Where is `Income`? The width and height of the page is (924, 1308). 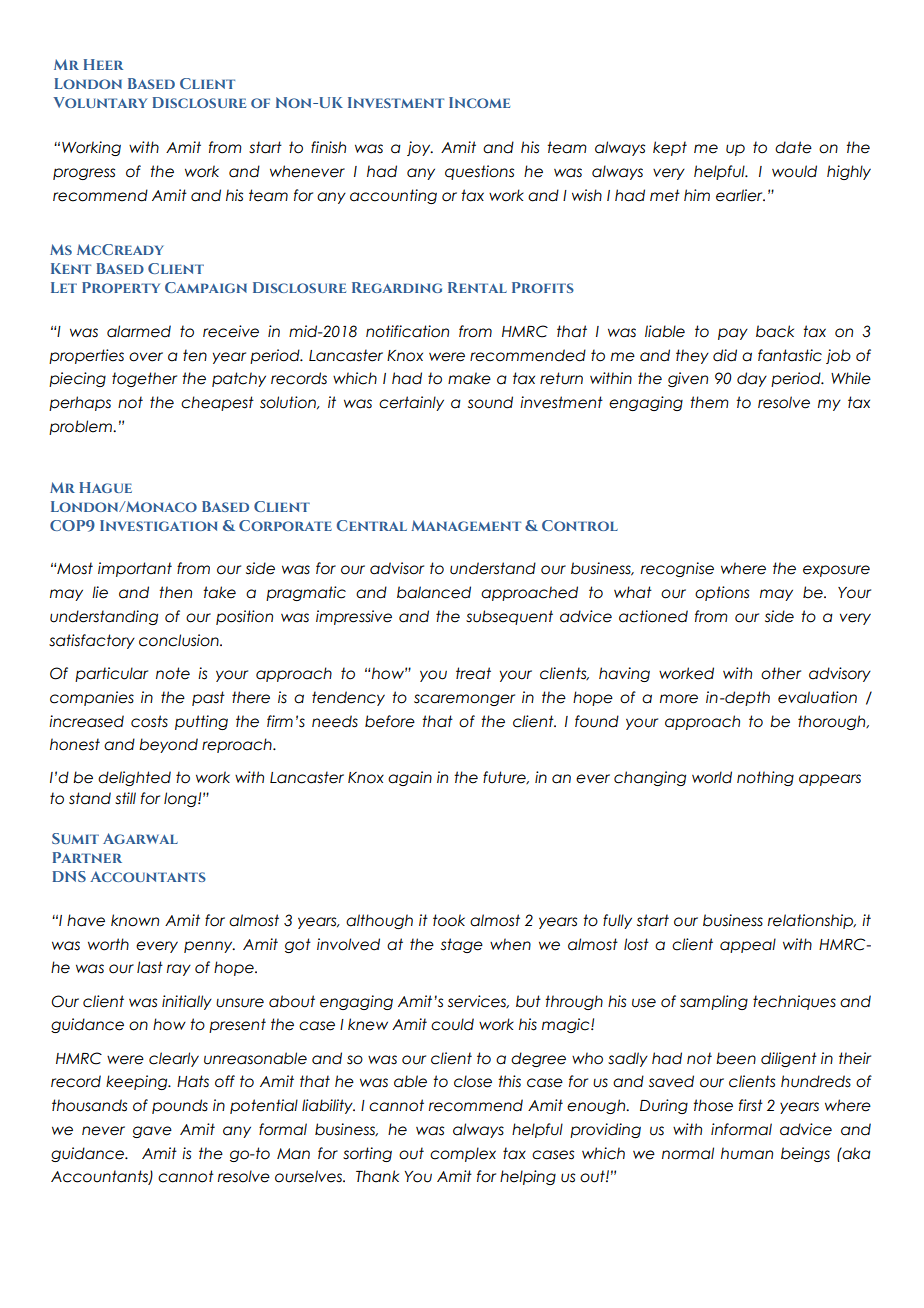
Income is located at coordinates (479, 102).
